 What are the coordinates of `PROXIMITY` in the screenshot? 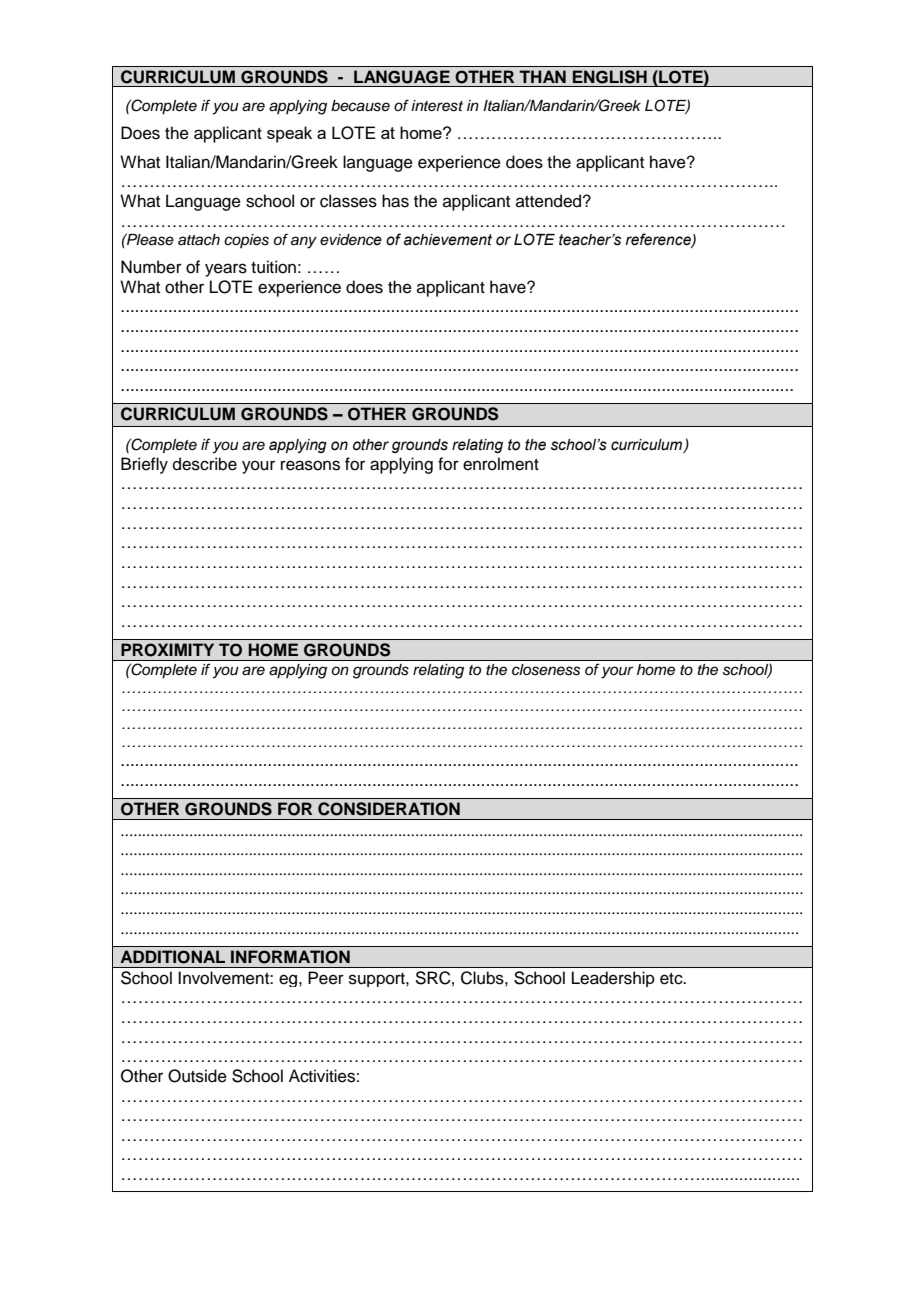 It's located at (167, 650).
